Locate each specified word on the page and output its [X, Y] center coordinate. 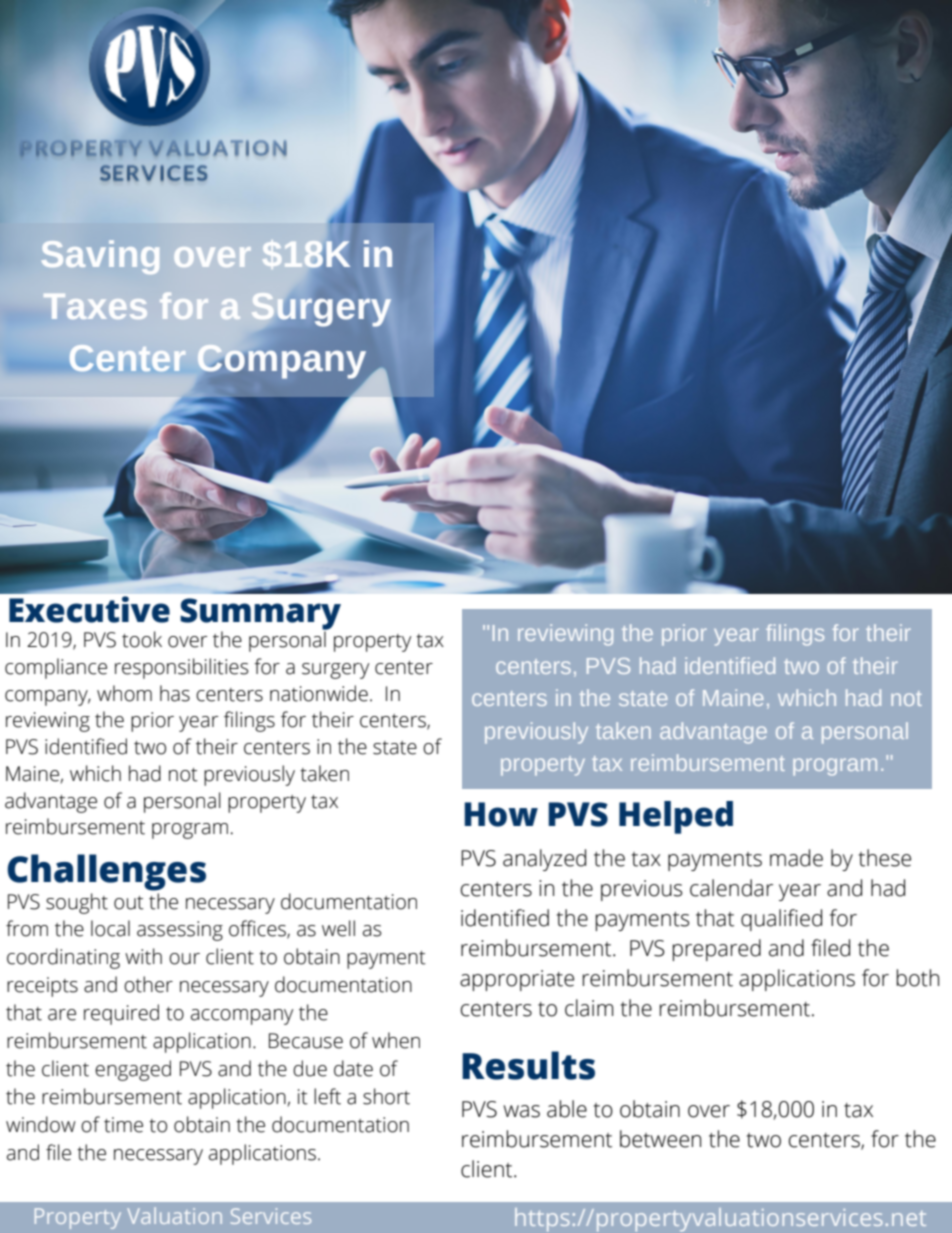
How [501, 814]
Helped [676, 817]
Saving [100, 257]
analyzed [544, 860]
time [123, 1125]
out [129, 903]
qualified [781, 920]
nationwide [319, 693]
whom [124, 693]
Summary [260, 615]
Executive [89, 609]
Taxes [95, 306]
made [796, 858]
